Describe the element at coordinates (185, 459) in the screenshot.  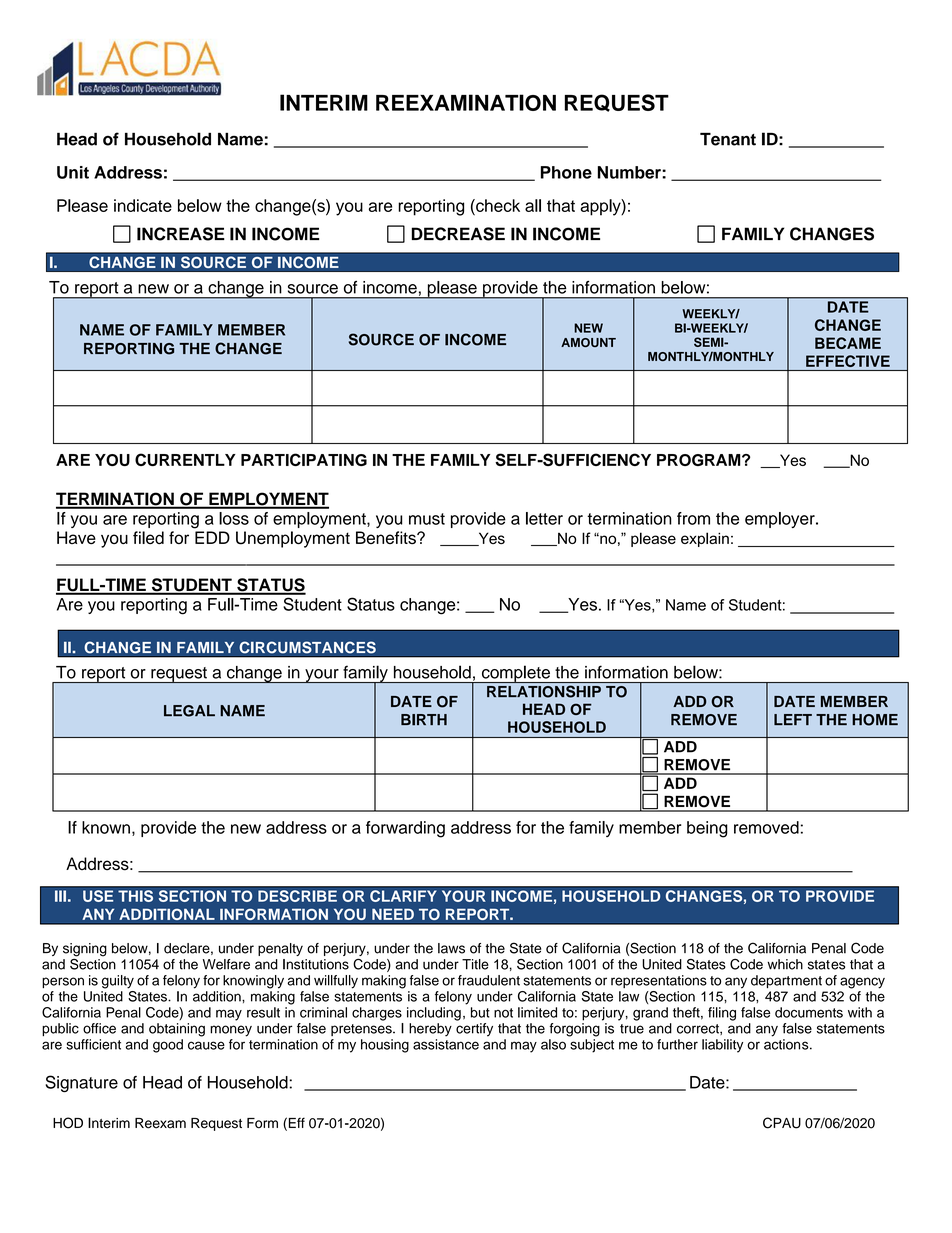
I see `CURRENTLY` at that location.
